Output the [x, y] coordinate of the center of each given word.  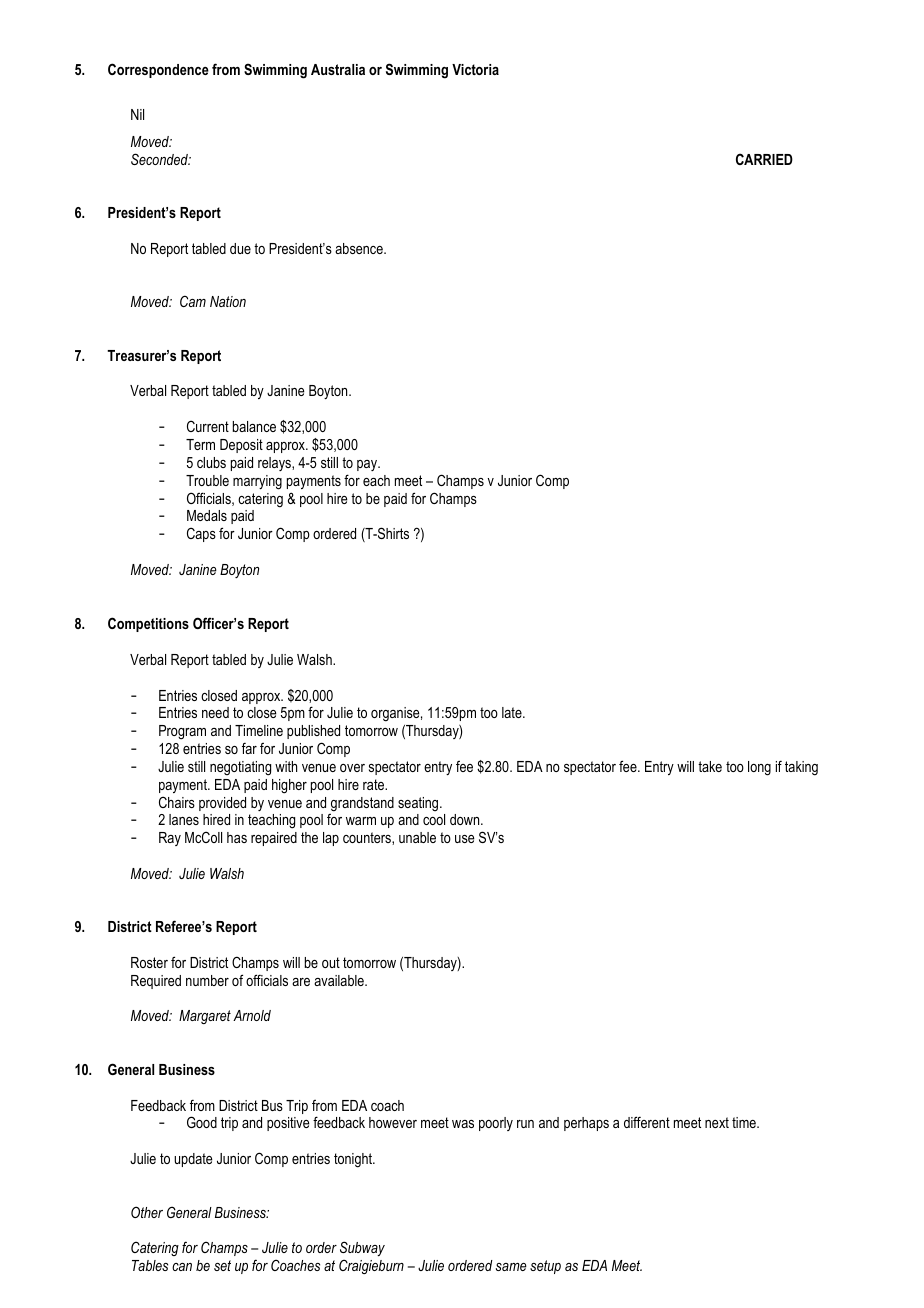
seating [419, 804]
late [513, 712]
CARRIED [764, 159]
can [182, 1267]
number [207, 980]
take [710, 766]
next [717, 1122]
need [215, 712]
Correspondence [158, 70]
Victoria [475, 69]
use [465, 839]
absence [360, 248]
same [511, 1267]
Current [208, 426]
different [647, 1122]
